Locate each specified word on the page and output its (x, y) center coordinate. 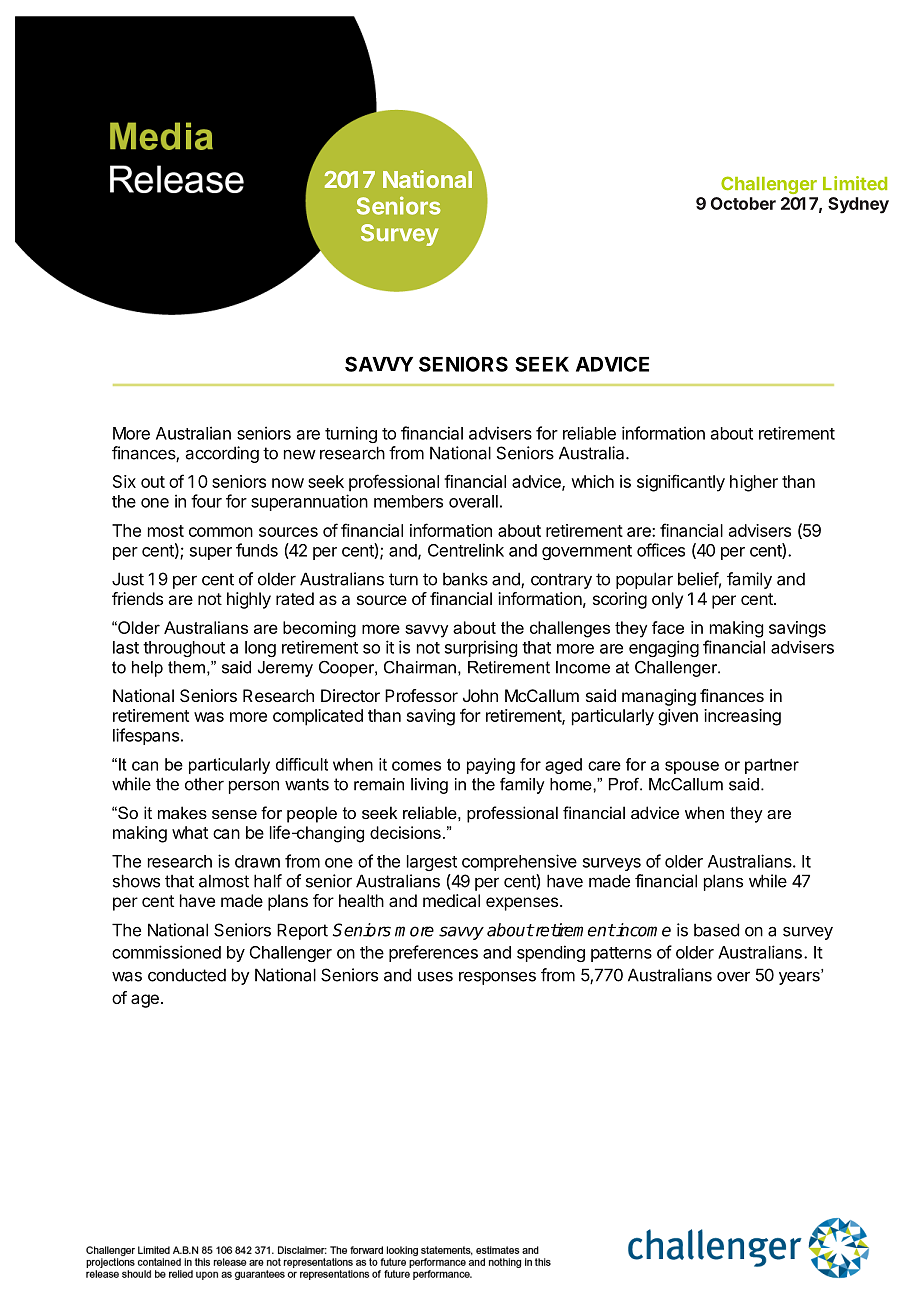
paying (491, 766)
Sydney (858, 205)
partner (772, 766)
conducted (187, 975)
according (222, 454)
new (300, 455)
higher (754, 483)
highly (249, 600)
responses (497, 978)
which (592, 481)
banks (465, 579)
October (743, 203)
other (204, 784)
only (667, 600)
